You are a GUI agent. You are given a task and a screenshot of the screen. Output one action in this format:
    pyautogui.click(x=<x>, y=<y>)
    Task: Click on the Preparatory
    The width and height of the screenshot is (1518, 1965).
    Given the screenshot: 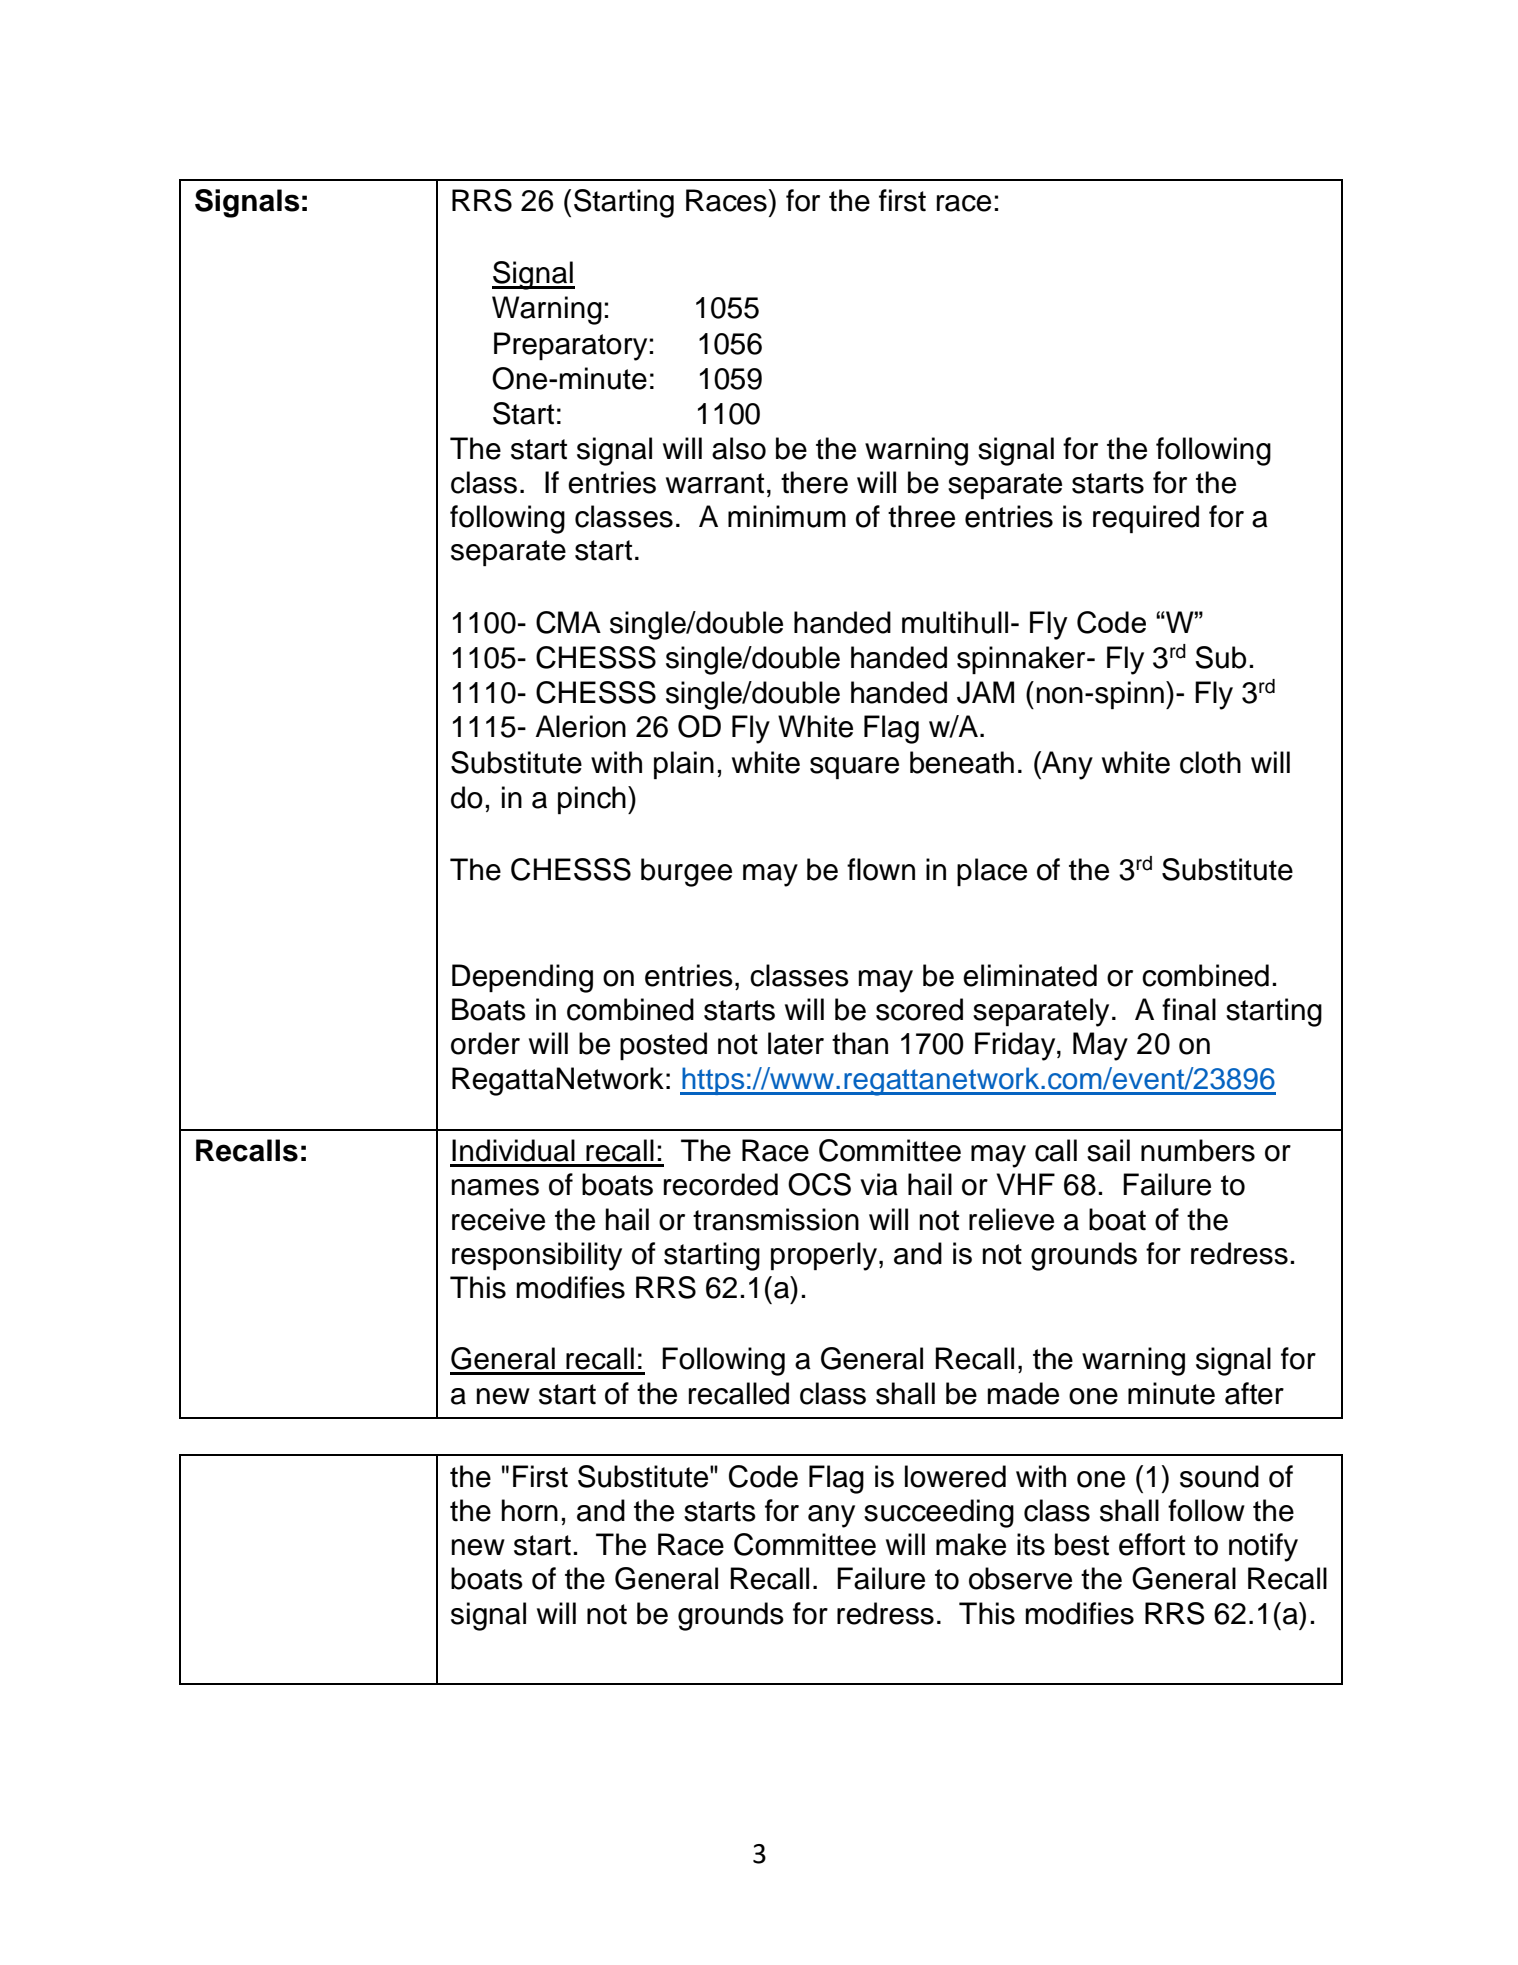 What is the action you would take?
    pyautogui.click(x=572, y=346)
